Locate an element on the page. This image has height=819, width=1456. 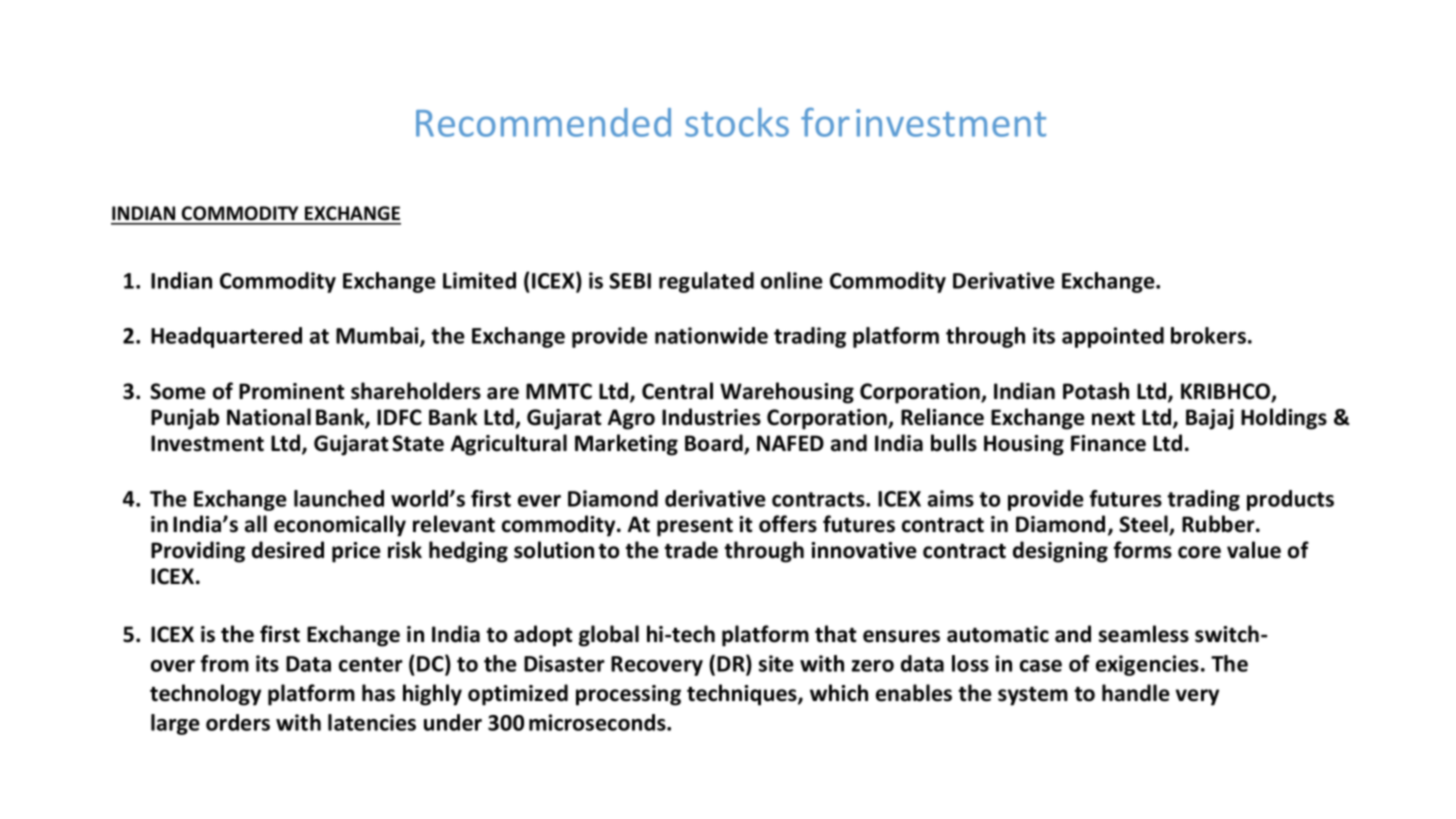
next is located at coordinates (1113, 418).
